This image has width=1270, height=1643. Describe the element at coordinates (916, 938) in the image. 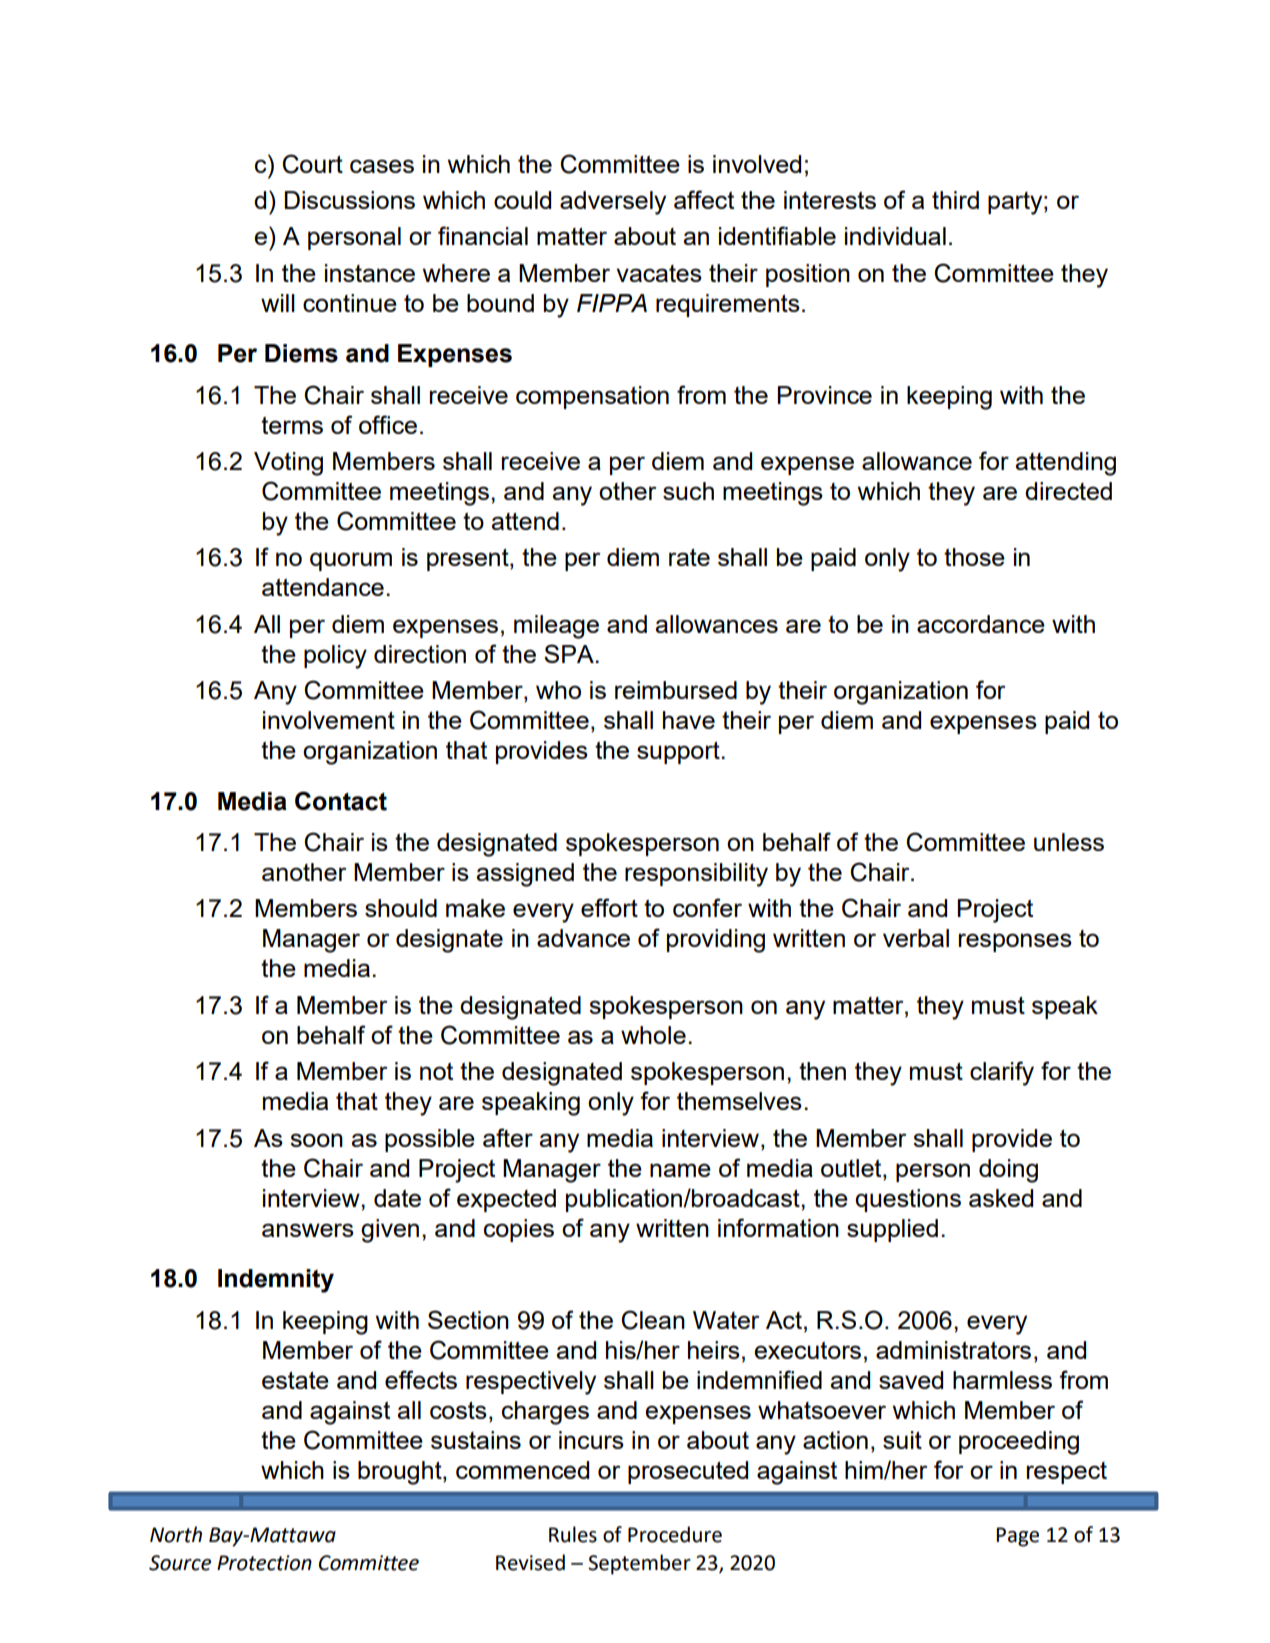

I see `verbal` at that location.
